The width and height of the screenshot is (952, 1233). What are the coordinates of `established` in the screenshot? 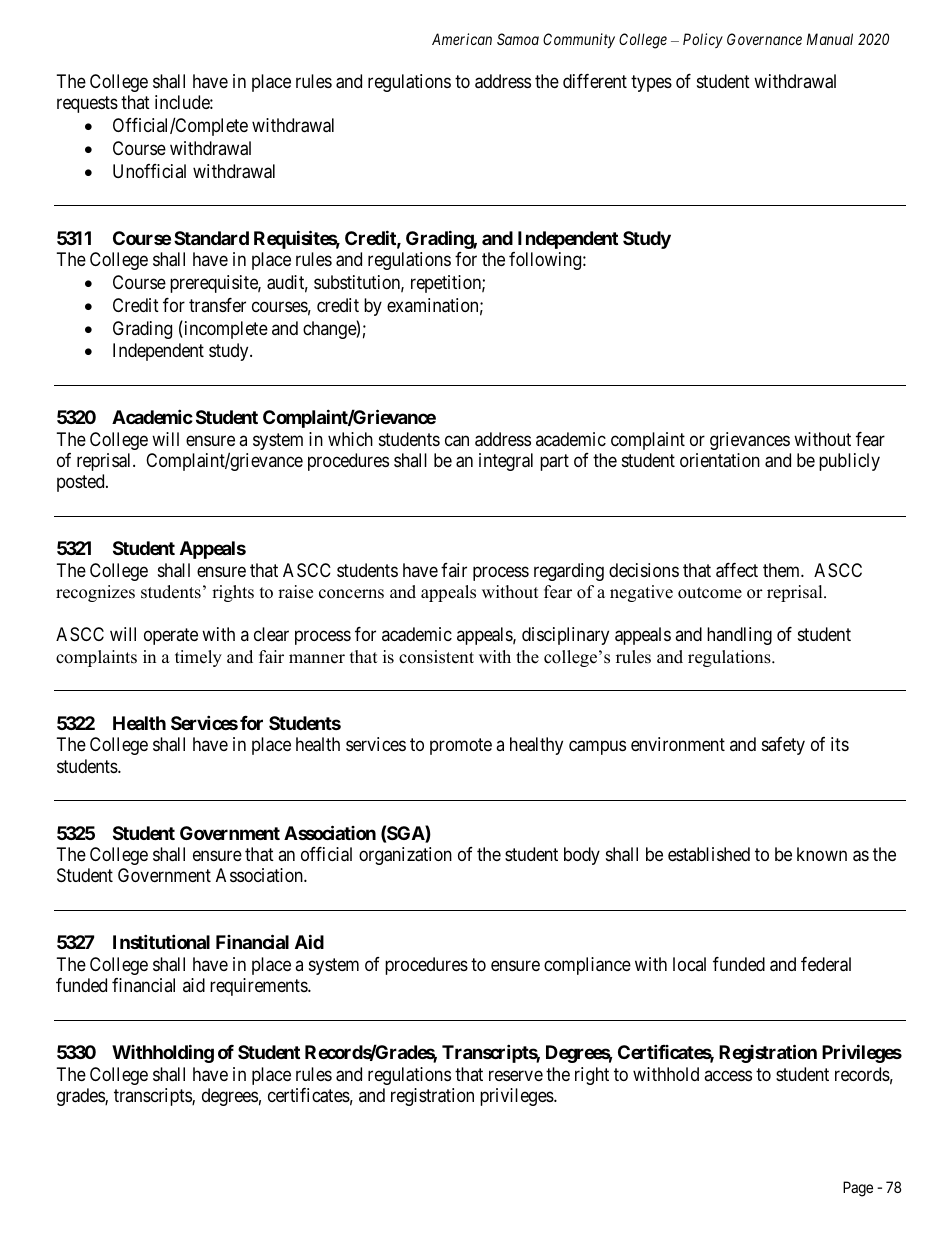 It's located at (709, 854).
